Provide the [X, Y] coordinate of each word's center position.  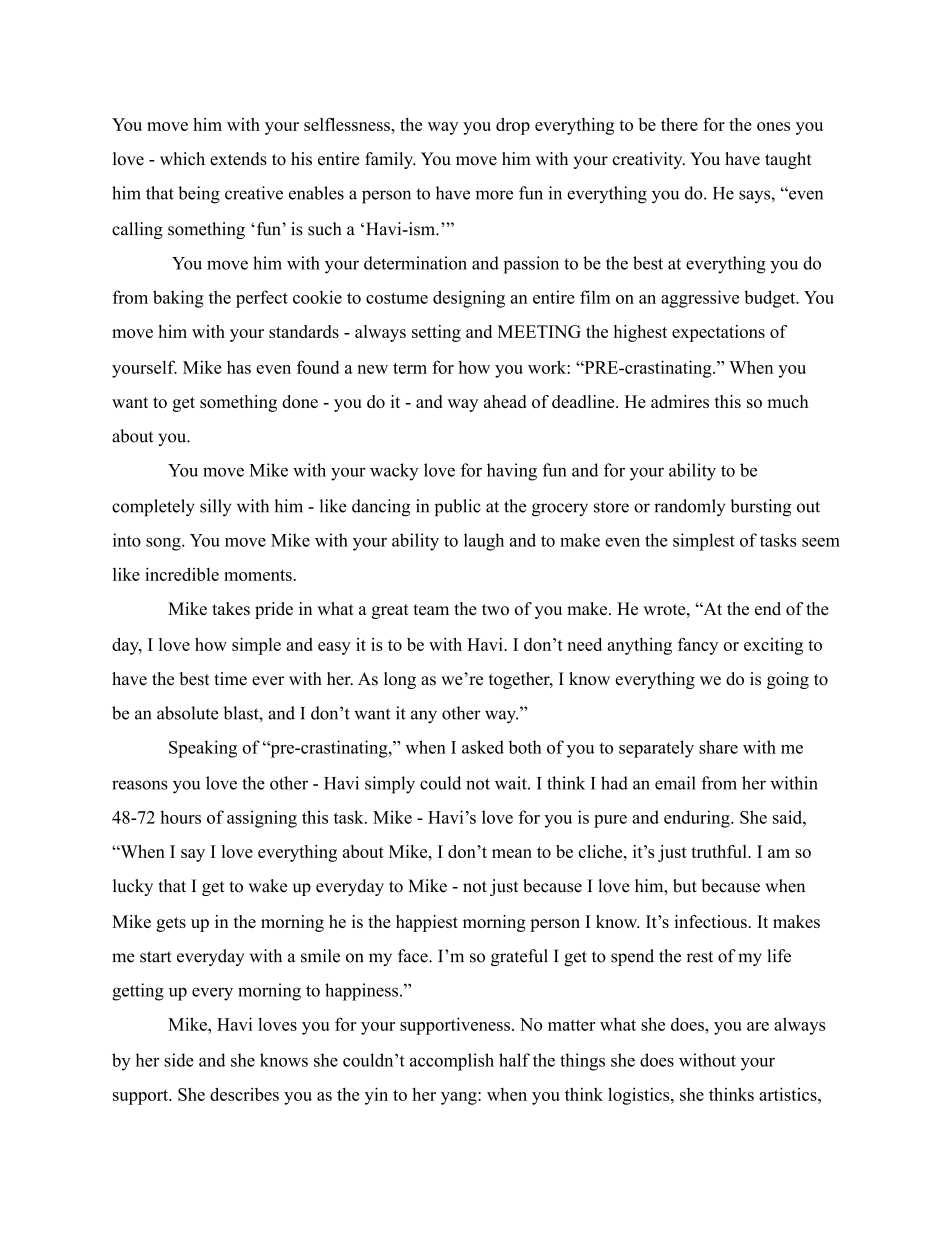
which [182, 159]
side [179, 1060]
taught [788, 160]
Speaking [203, 749]
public [458, 507]
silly [215, 507]
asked [483, 747]
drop [513, 126]
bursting [760, 508]
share [718, 747]
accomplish [452, 1062]
